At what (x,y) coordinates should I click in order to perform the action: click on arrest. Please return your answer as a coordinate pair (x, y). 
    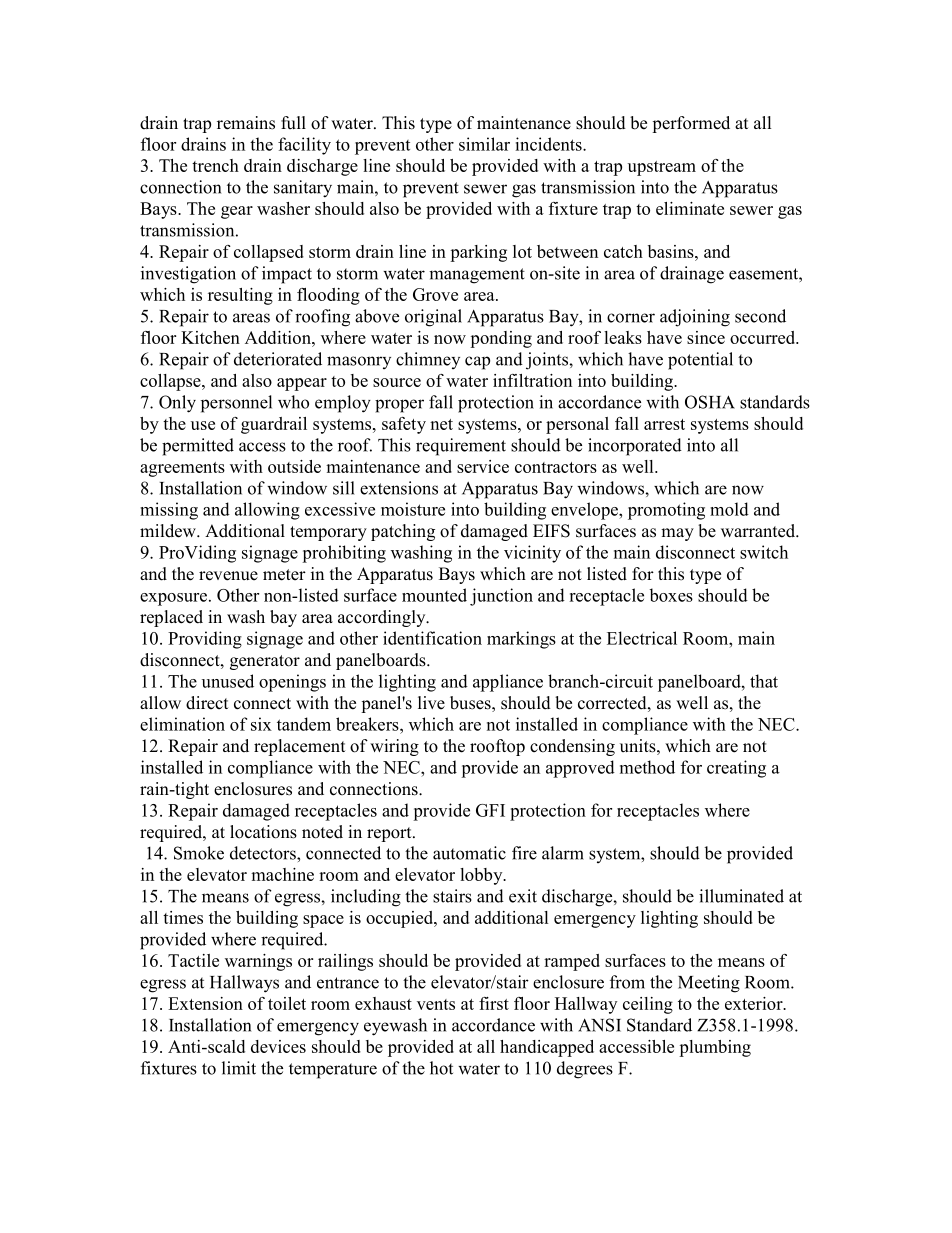
    Looking at the image, I should click on (664, 424).
